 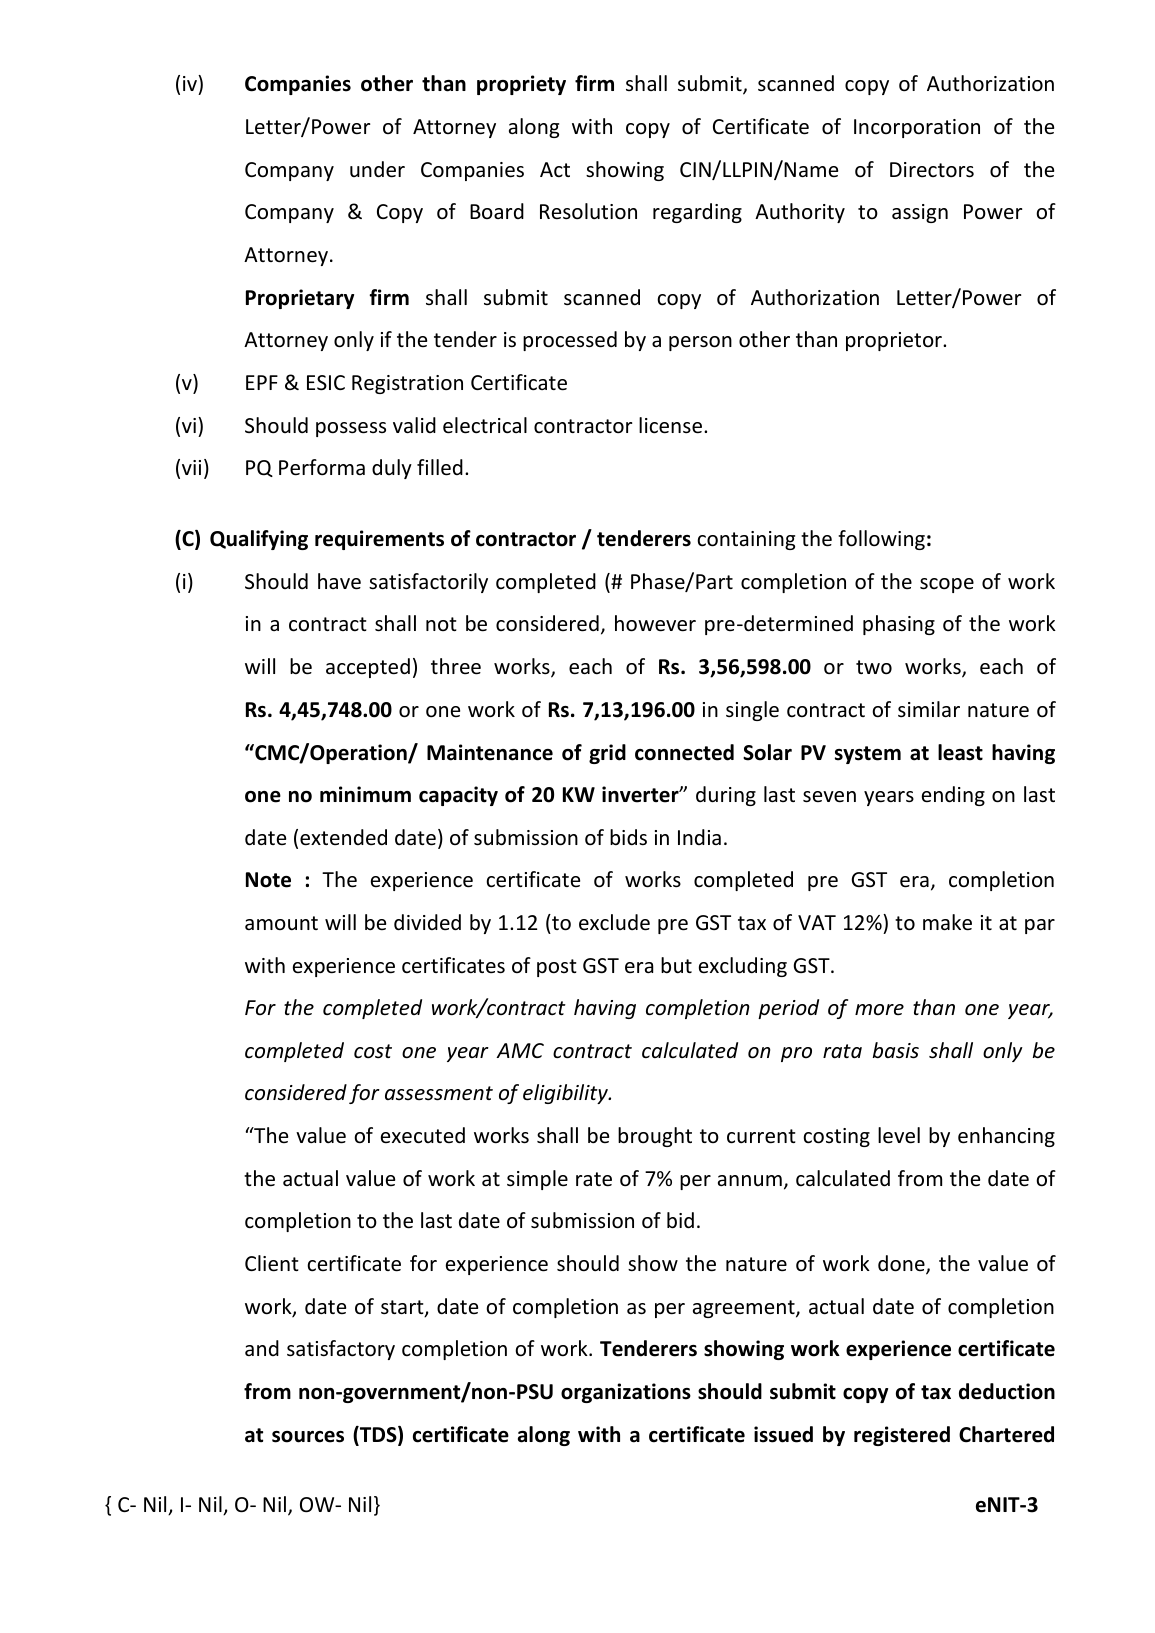 What do you see at coordinates (308, 1437) in the document?
I see `sources` at bounding box center [308, 1437].
